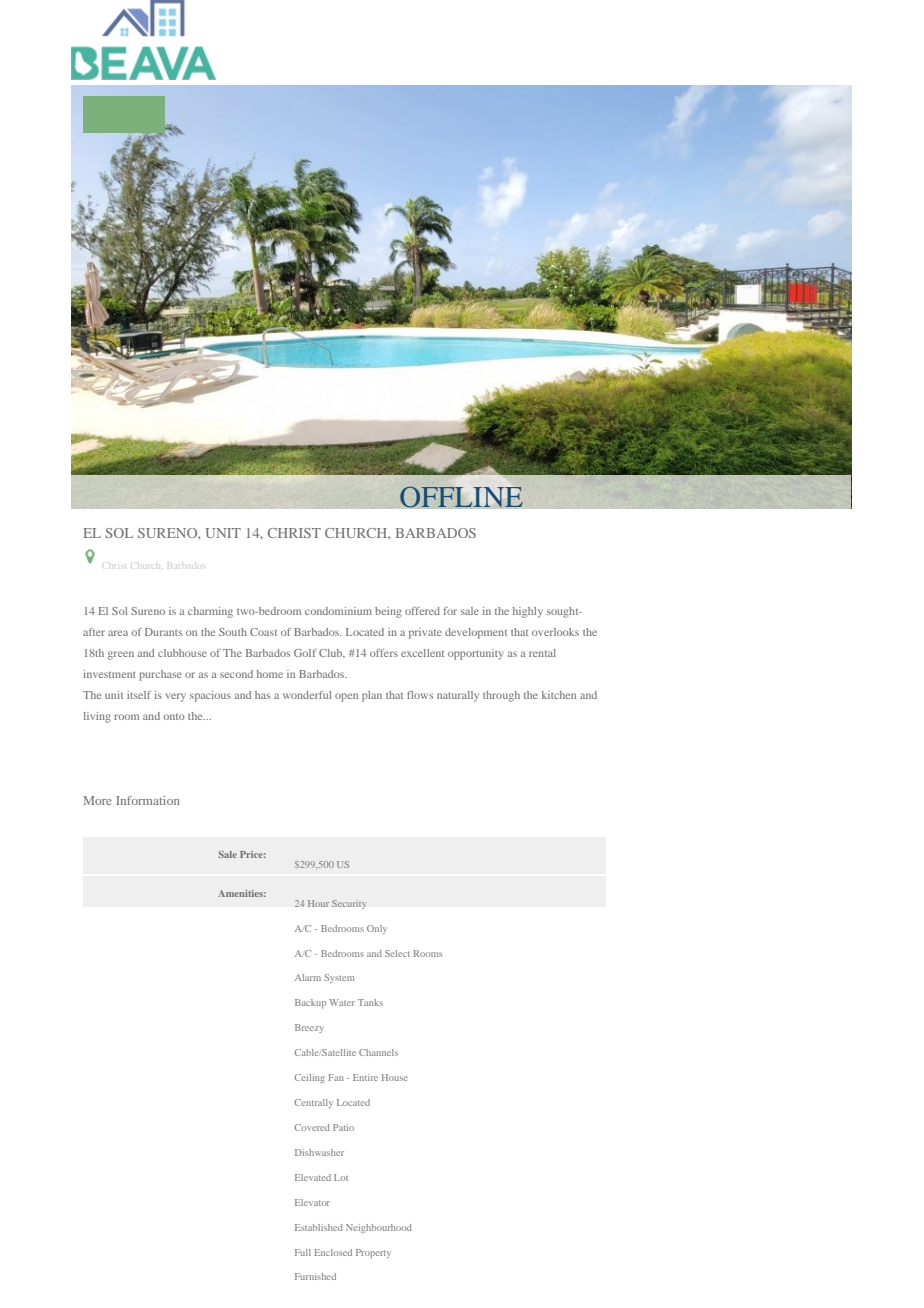  Describe the element at coordinates (501, 696) in the screenshot. I see `through` at that location.
